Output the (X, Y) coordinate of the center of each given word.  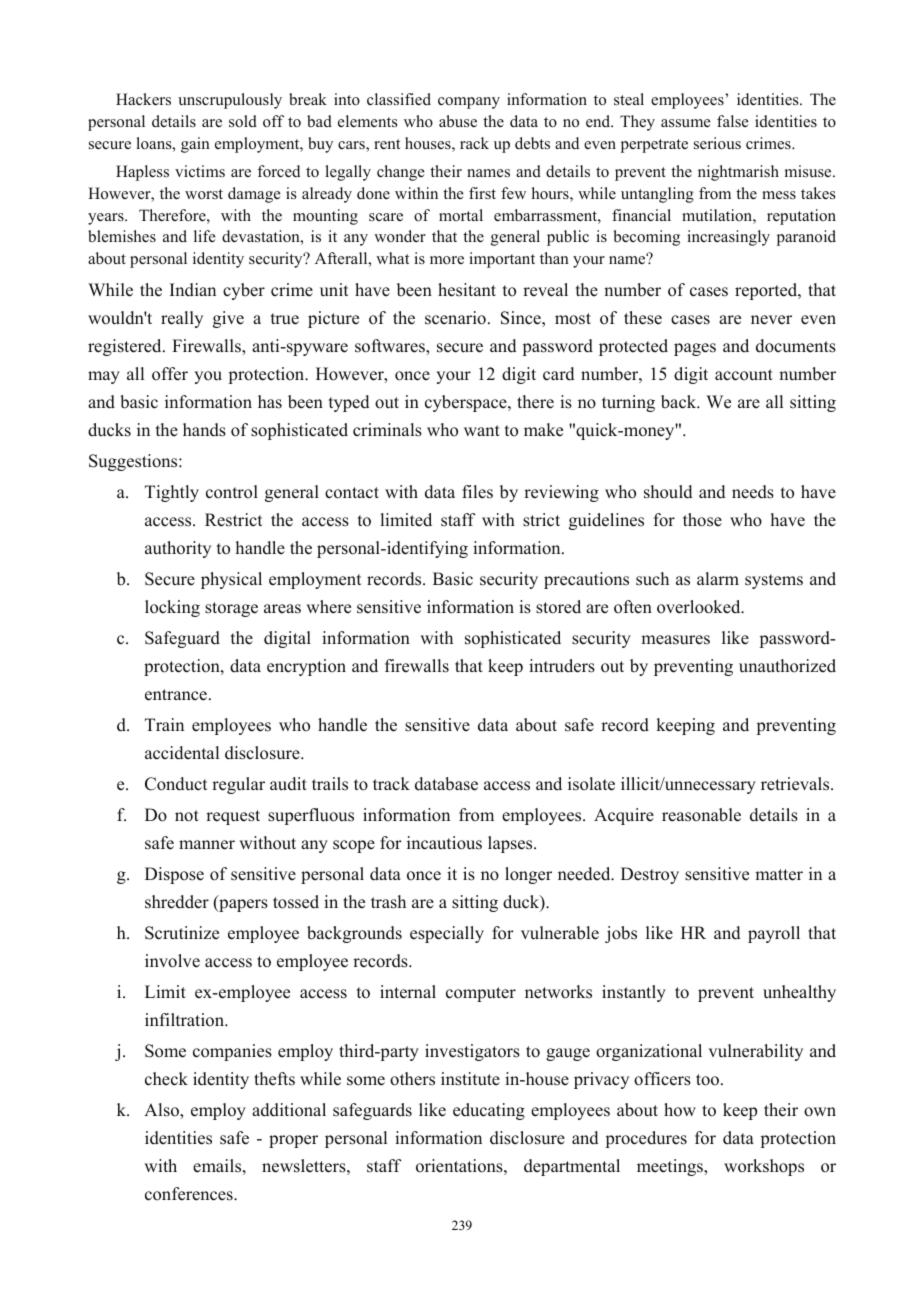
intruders (562, 666)
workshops (764, 1167)
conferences (190, 1194)
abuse (458, 121)
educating (489, 1111)
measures (675, 640)
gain (195, 145)
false (733, 121)
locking (172, 608)
